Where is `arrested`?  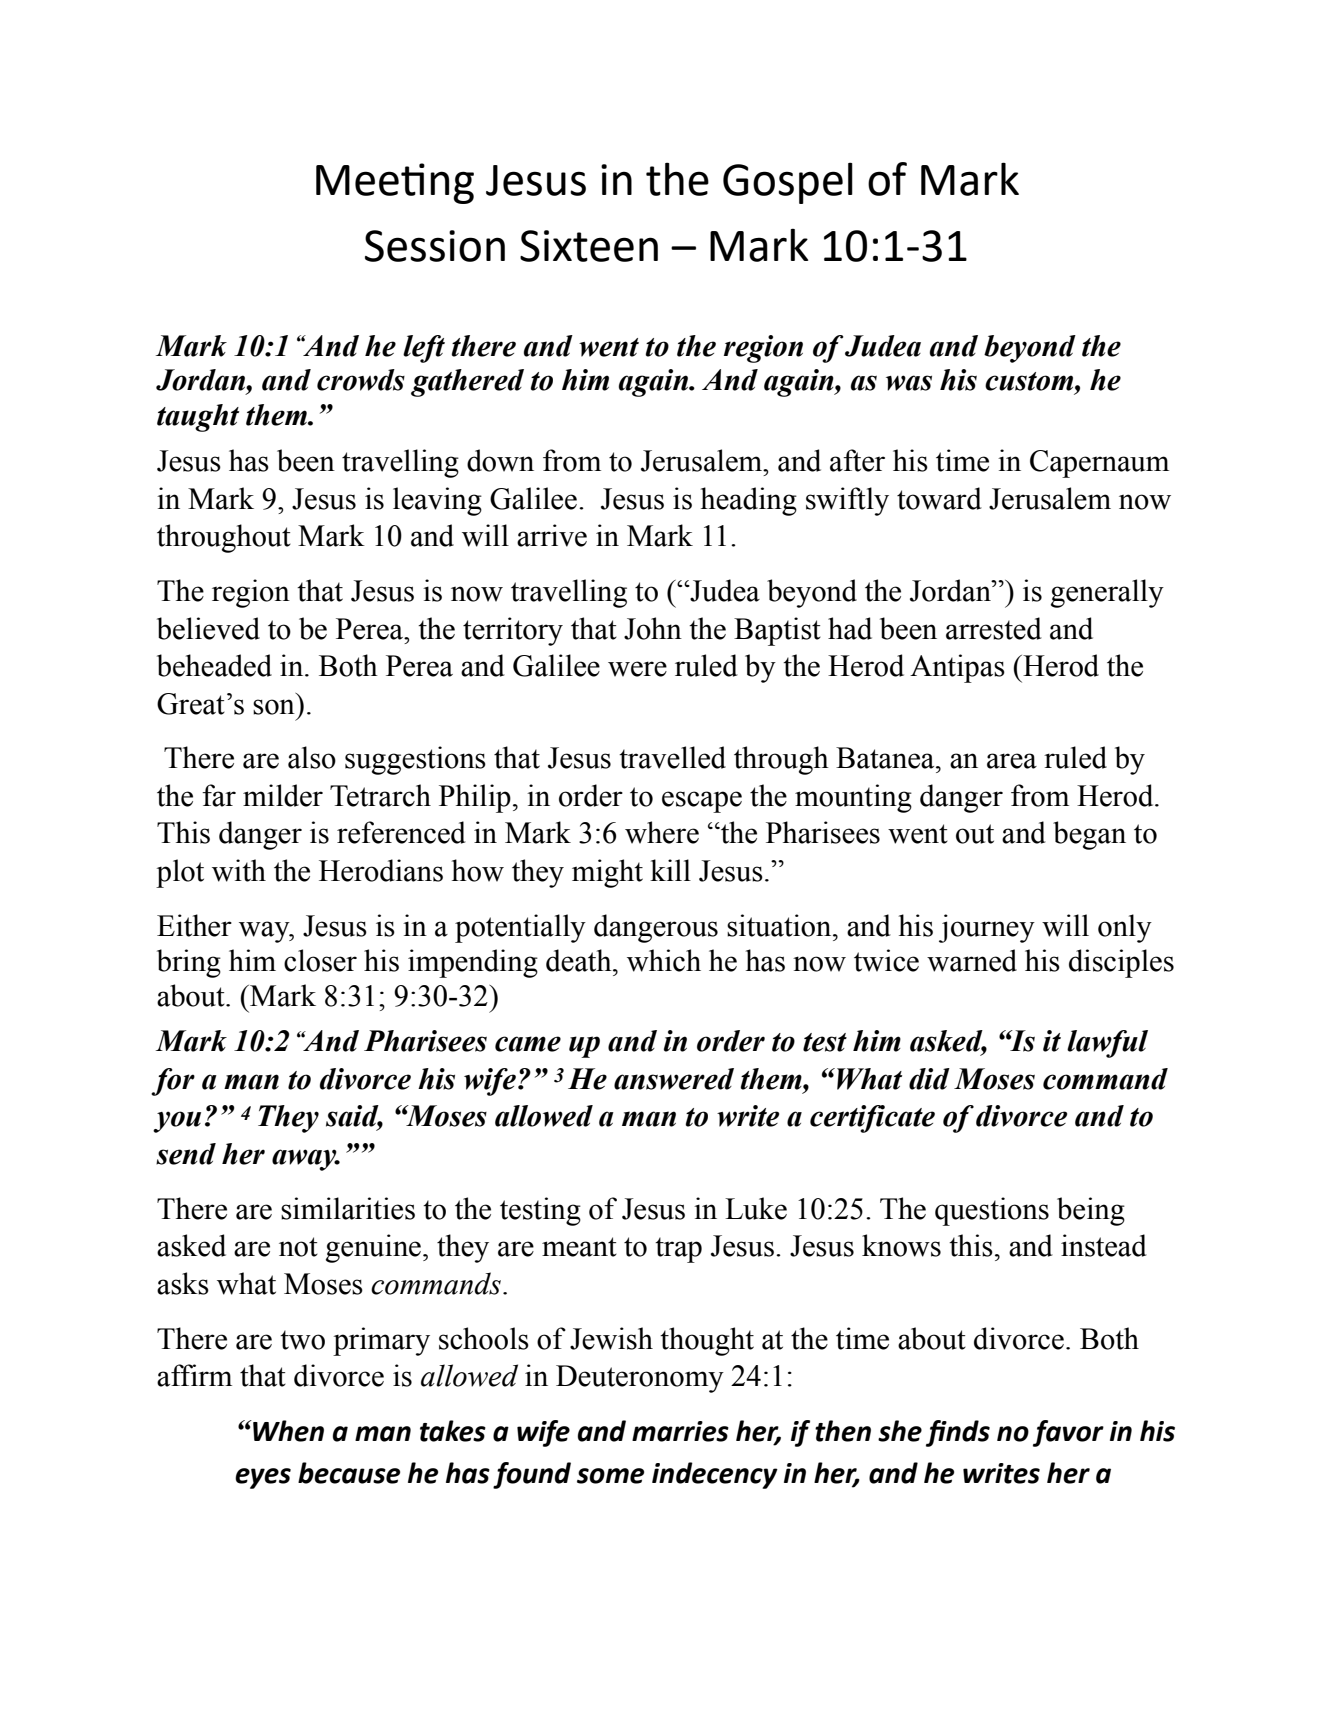 arrested is located at coordinates (994, 628).
